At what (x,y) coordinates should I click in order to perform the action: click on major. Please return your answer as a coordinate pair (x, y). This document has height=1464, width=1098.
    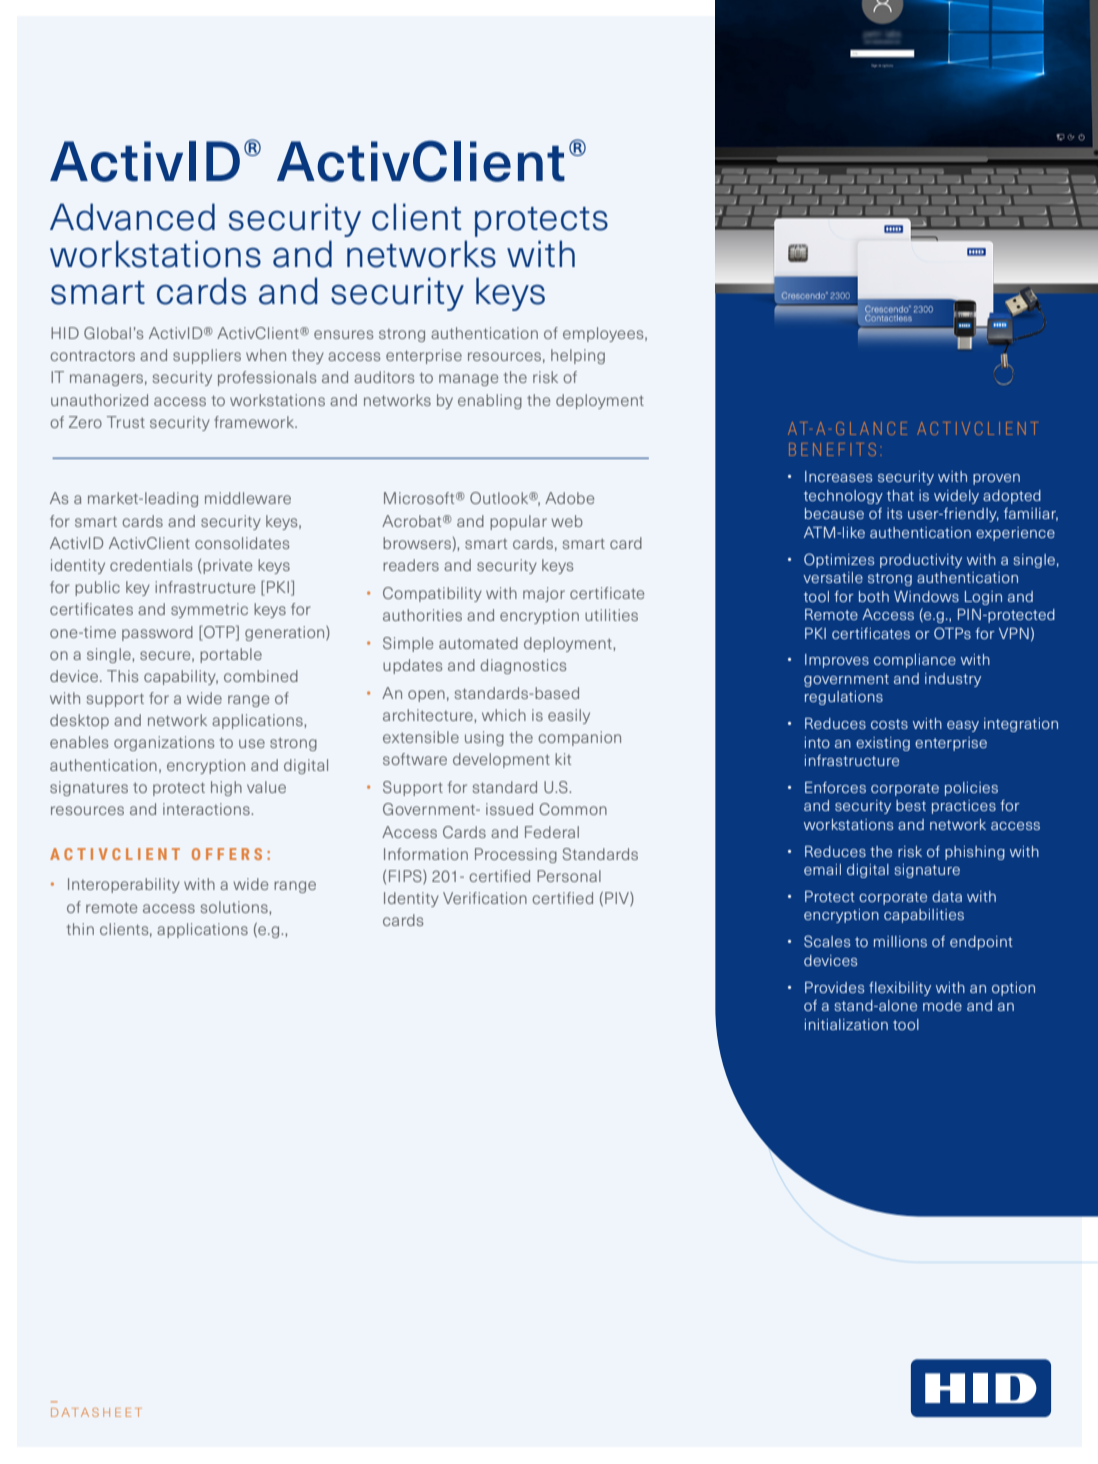
    Looking at the image, I should click on (544, 594).
